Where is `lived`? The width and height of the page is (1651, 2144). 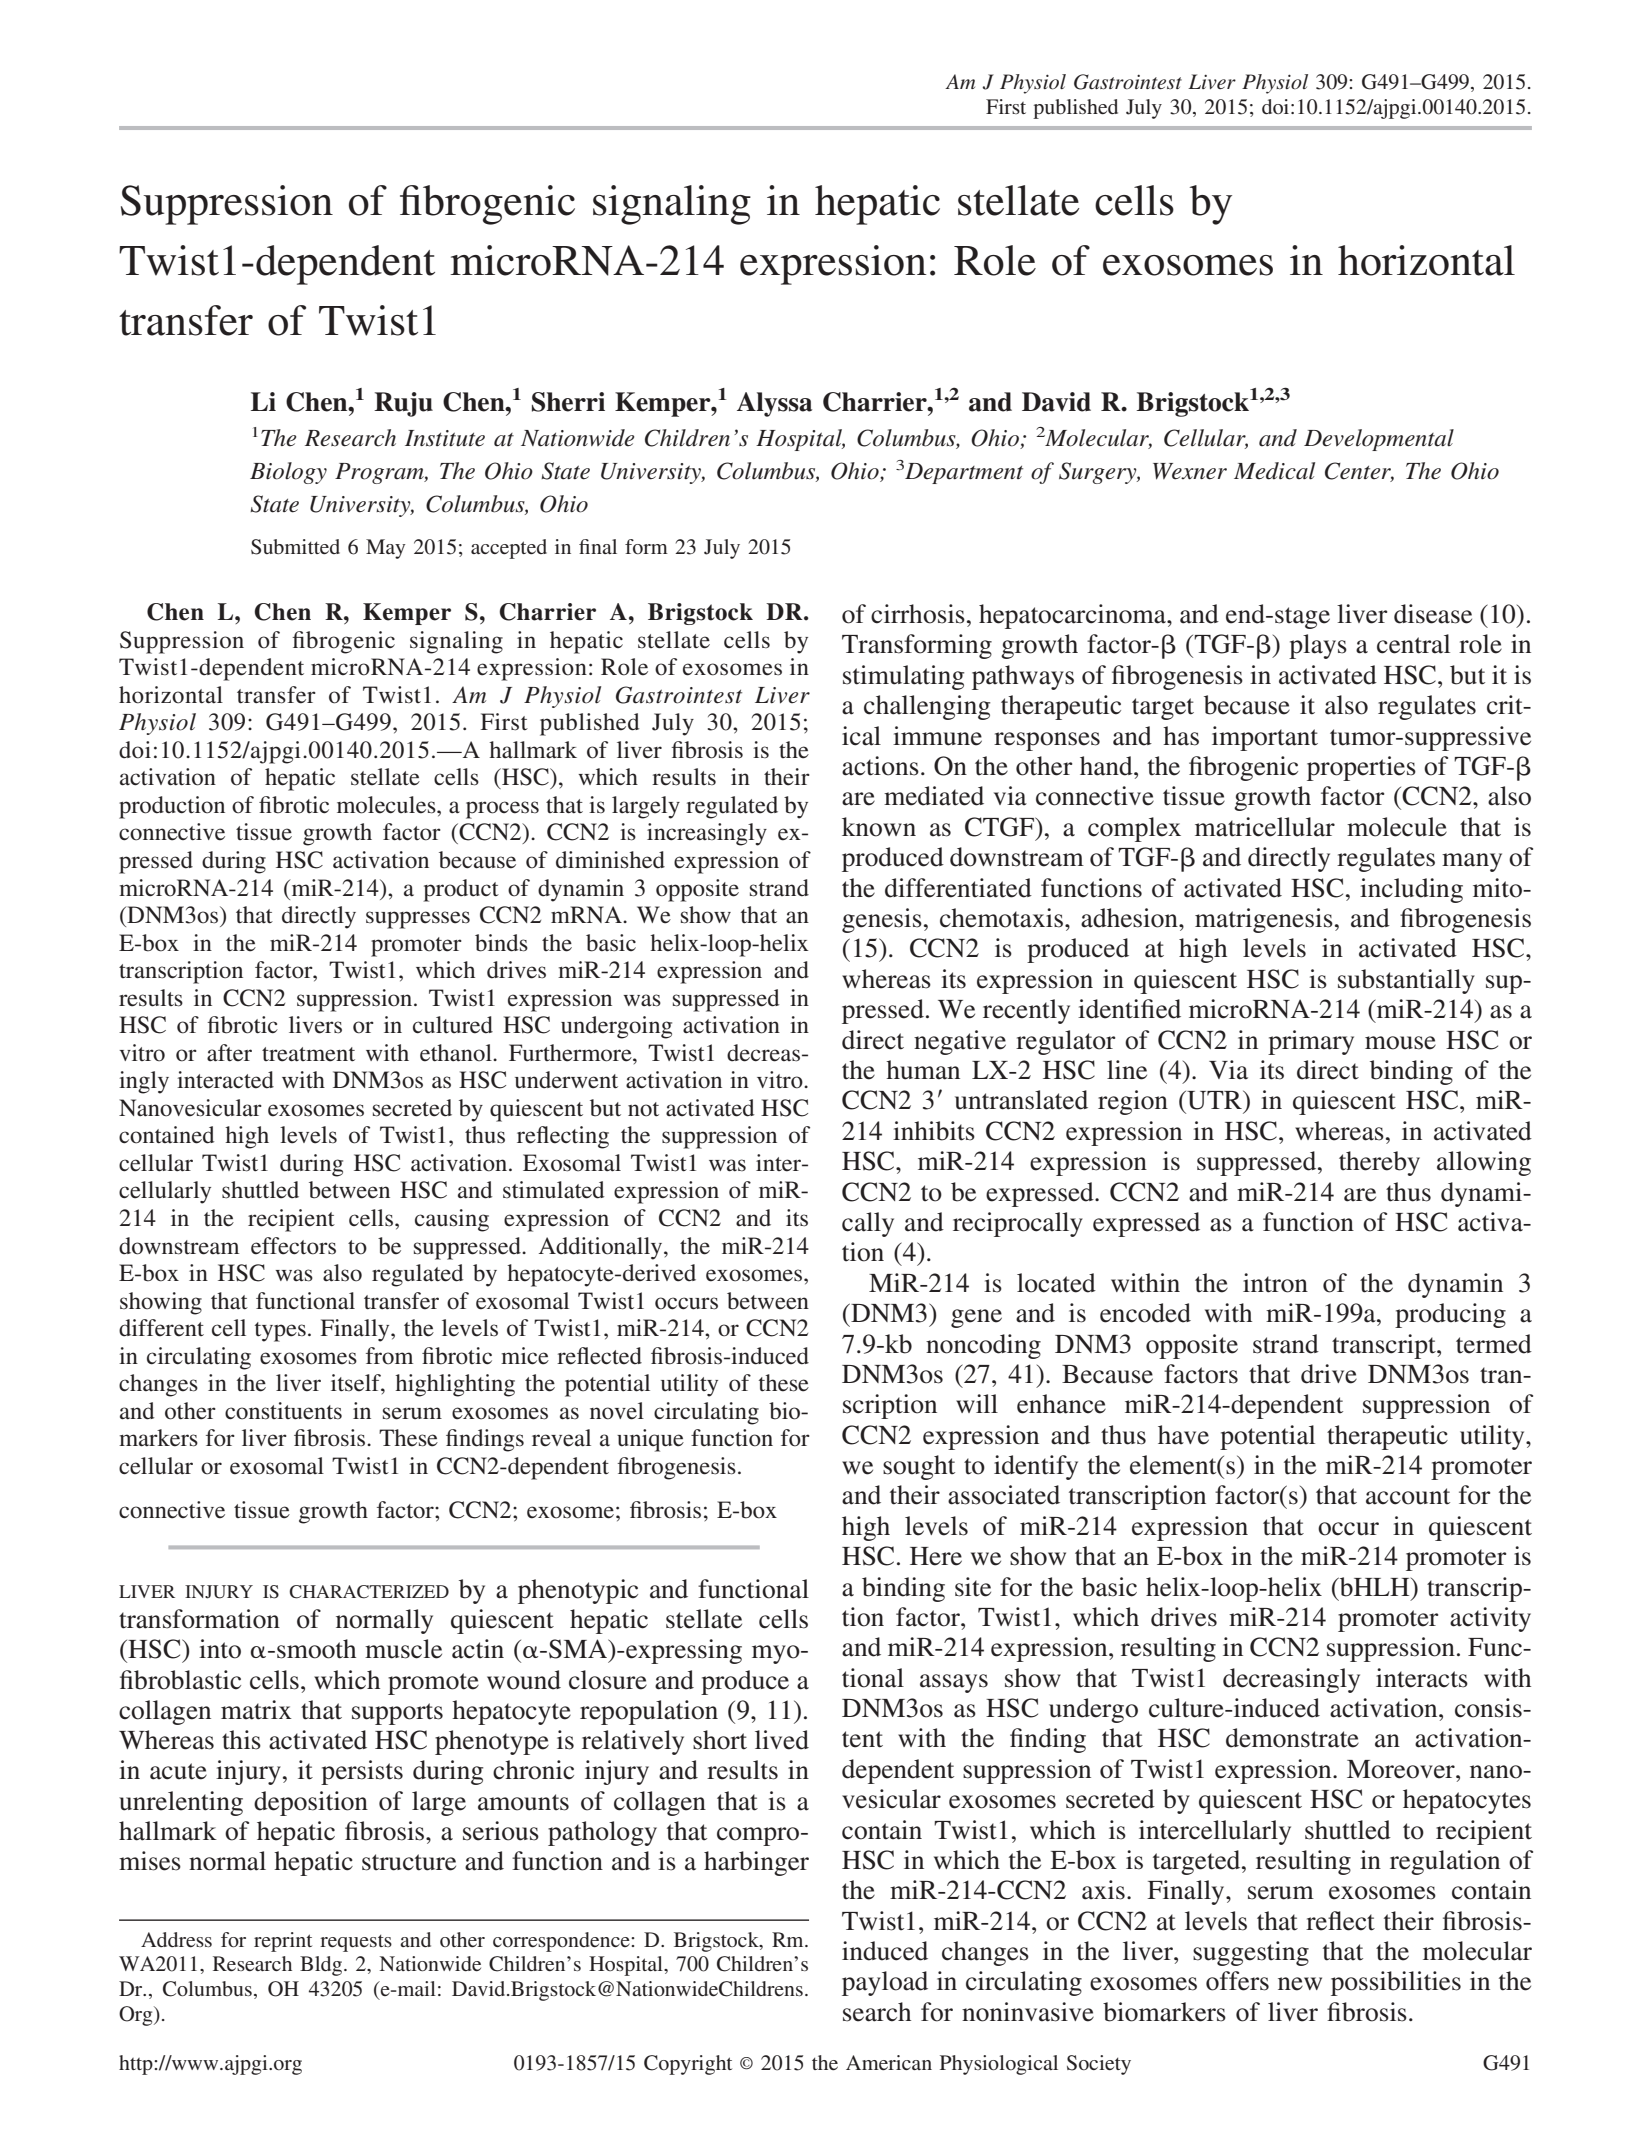 lived is located at coordinates (782, 1740).
